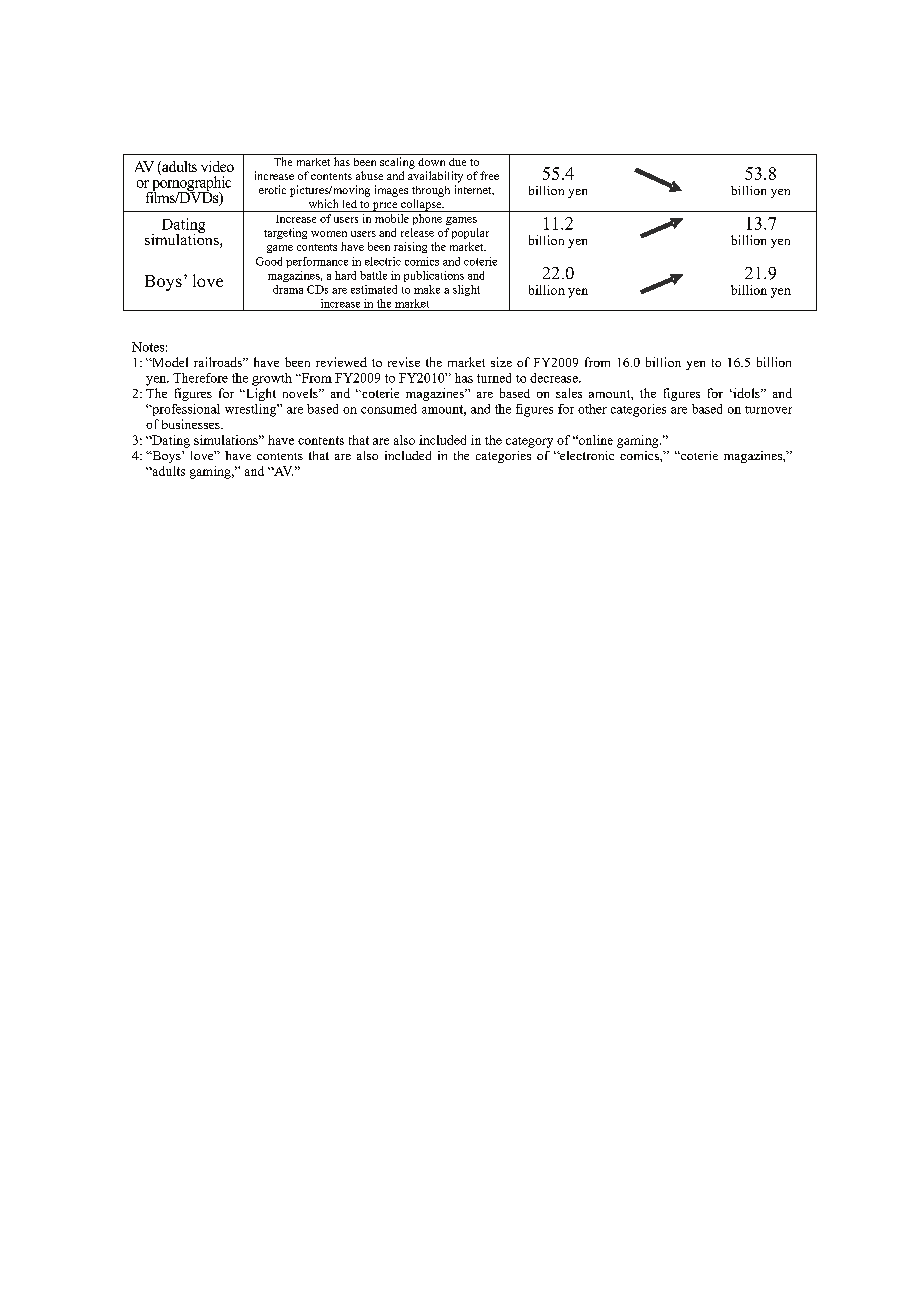 The image size is (924, 1308). I want to click on video, so click(217, 166).
